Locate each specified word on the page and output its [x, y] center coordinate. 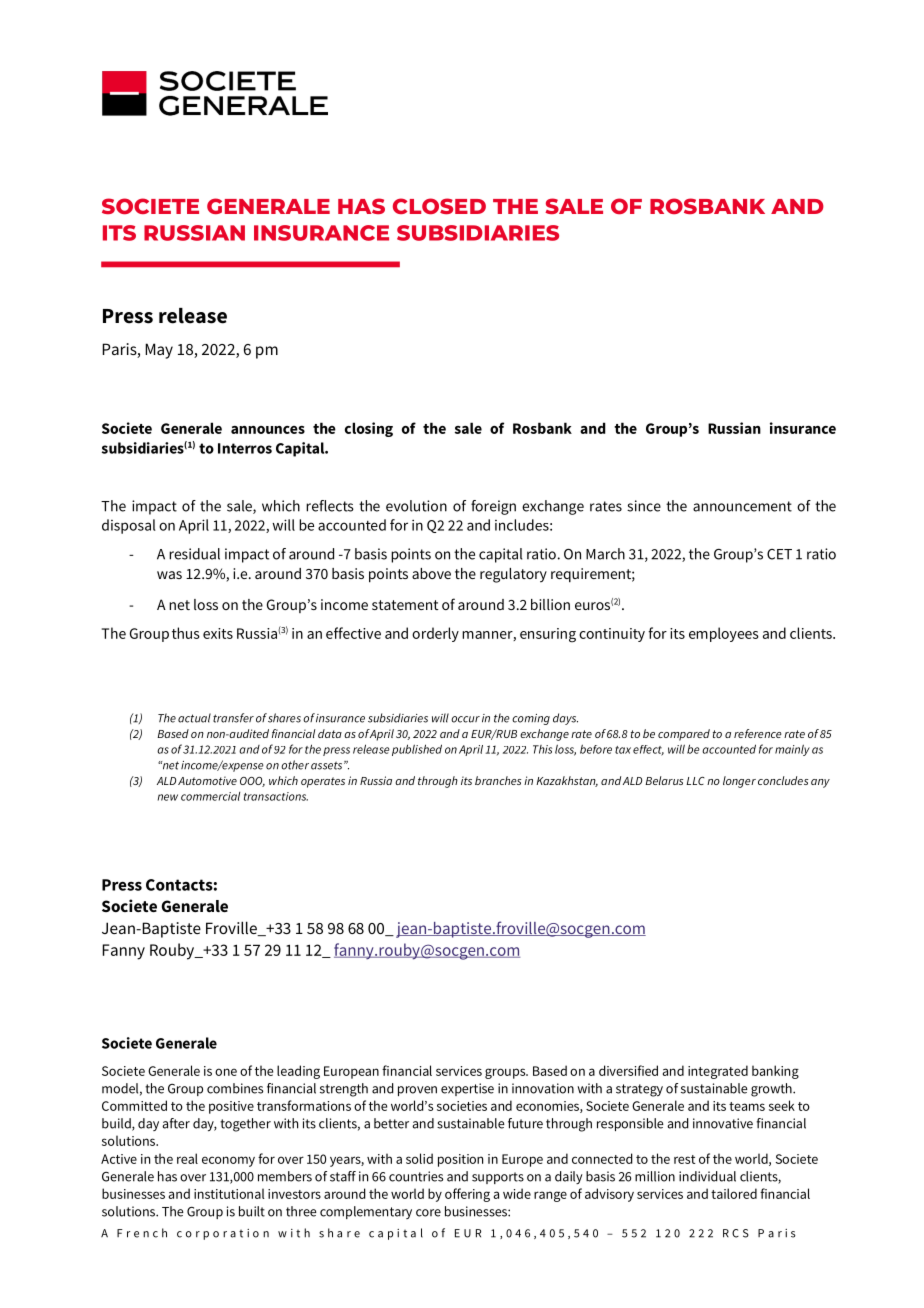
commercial [210, 796]
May [159, 351]
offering [467, 1195]
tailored [734, 1193]
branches [498, 780]
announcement [742, 506]
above [431, 573]
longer [739, 782]
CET [779, 554]
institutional [229, 1193]
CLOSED [439, 206]
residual [194, 554]
